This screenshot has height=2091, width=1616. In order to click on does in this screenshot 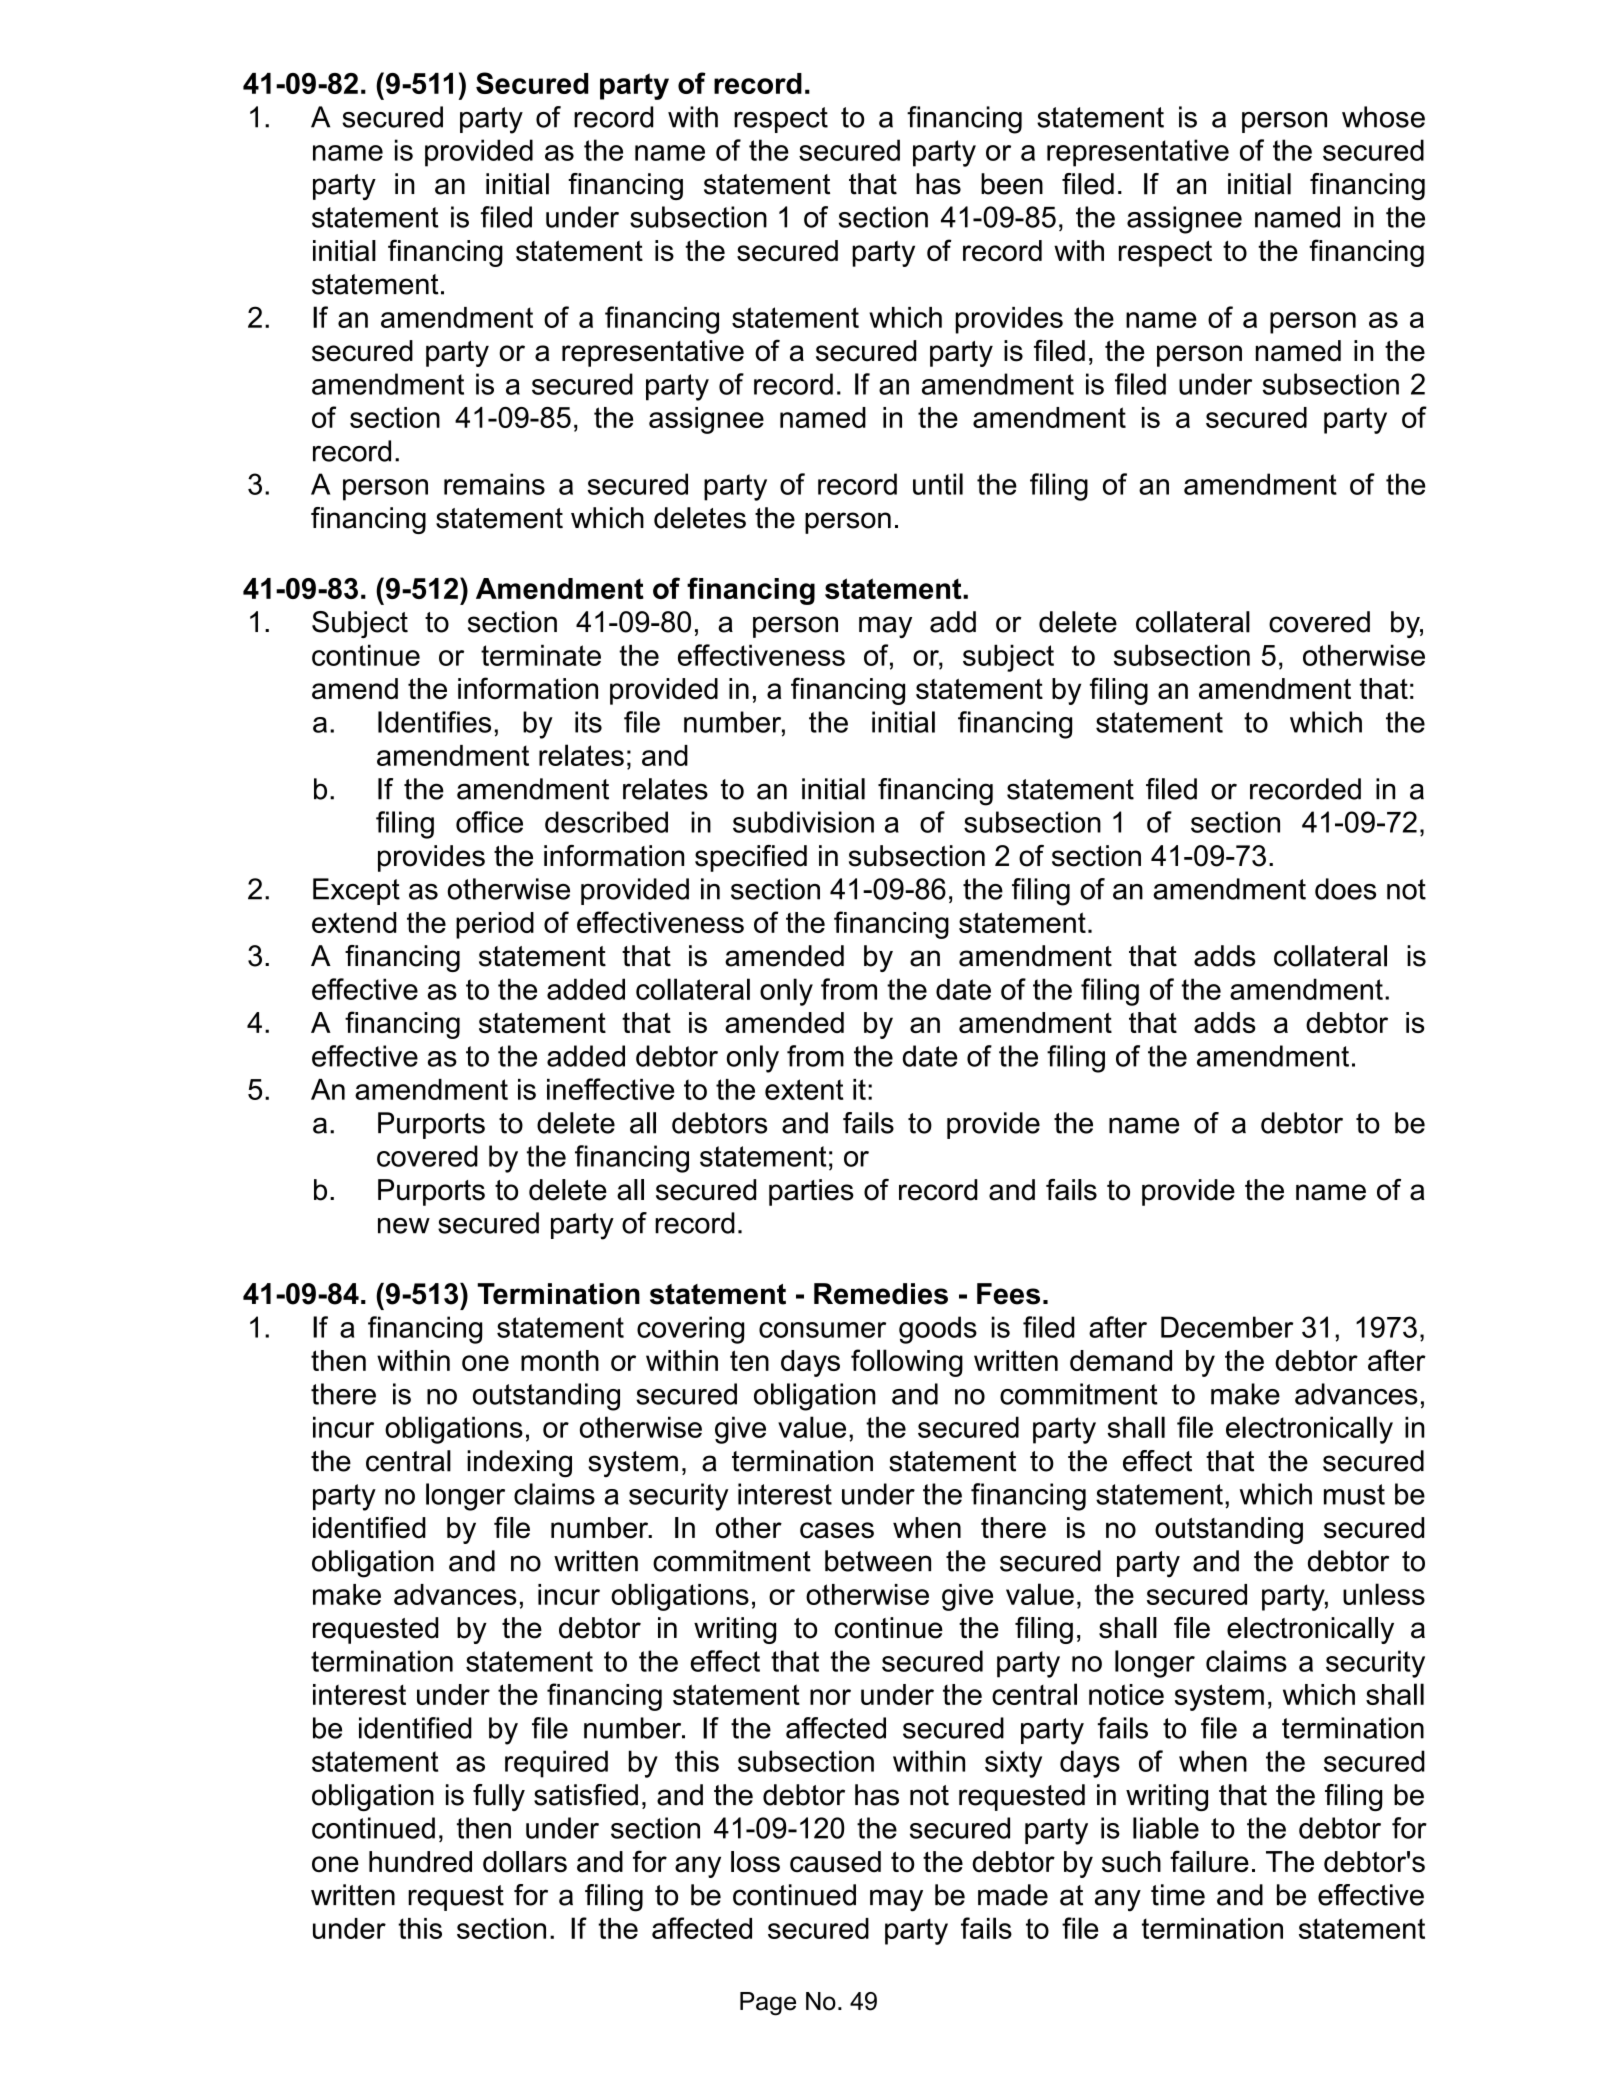, I will do `click(1345, 889)`.
